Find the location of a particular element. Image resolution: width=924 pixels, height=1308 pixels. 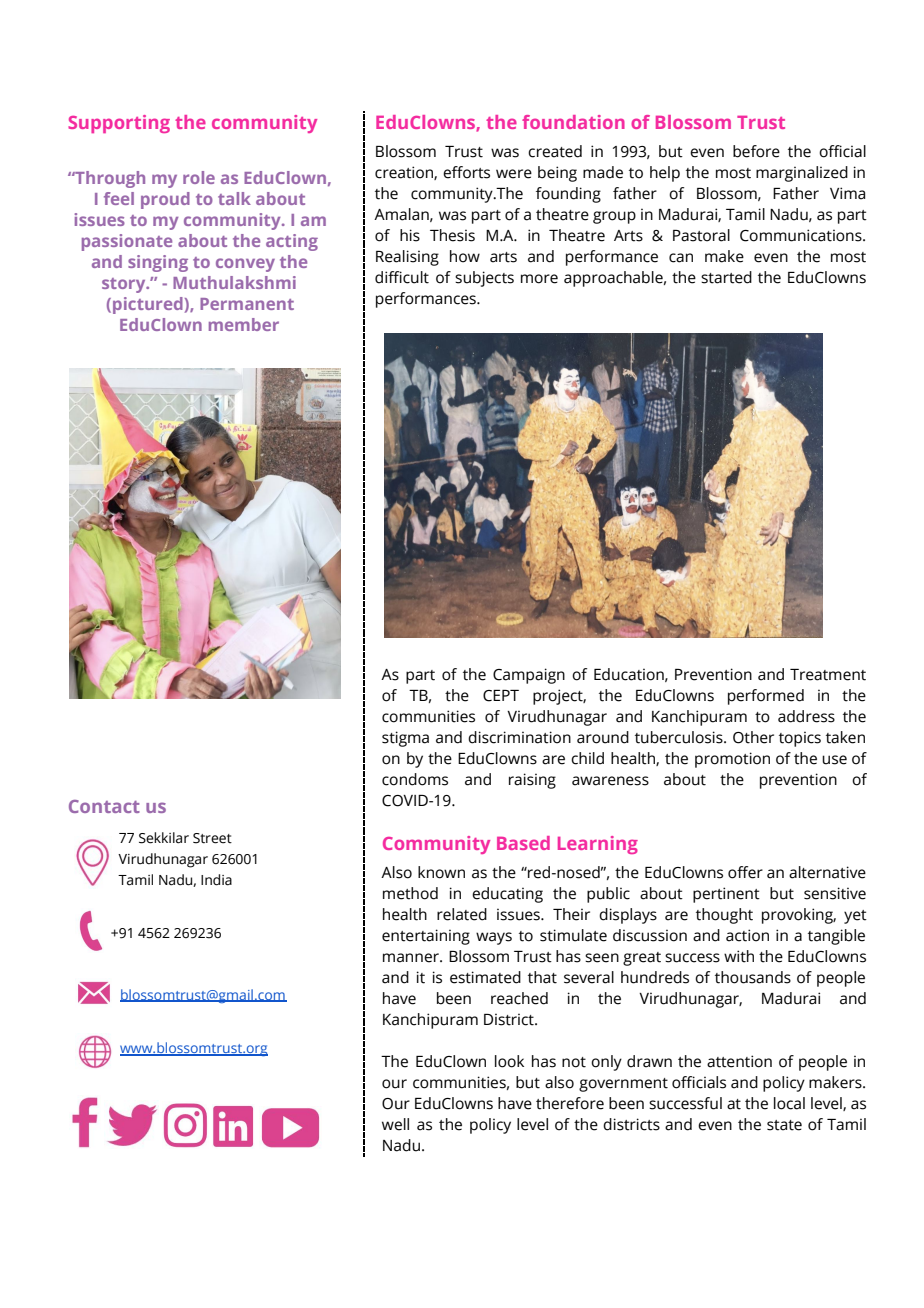

stigma is located at coordinates (405, 739).
